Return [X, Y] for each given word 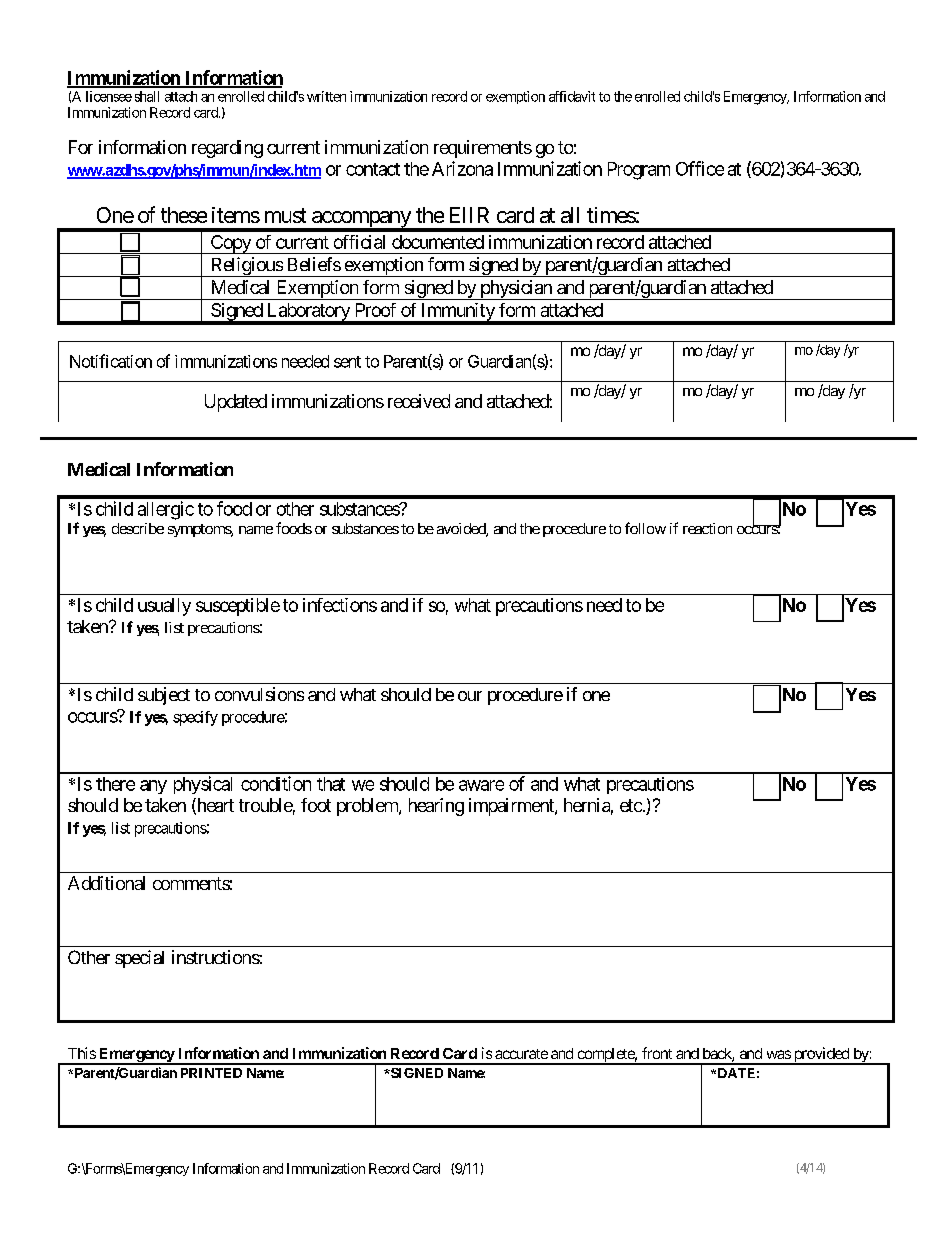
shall [147, 96]
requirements [483, 149]
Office [700, 168]
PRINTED [211, 1073]
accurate [521, 1054]
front [657, 1053]
